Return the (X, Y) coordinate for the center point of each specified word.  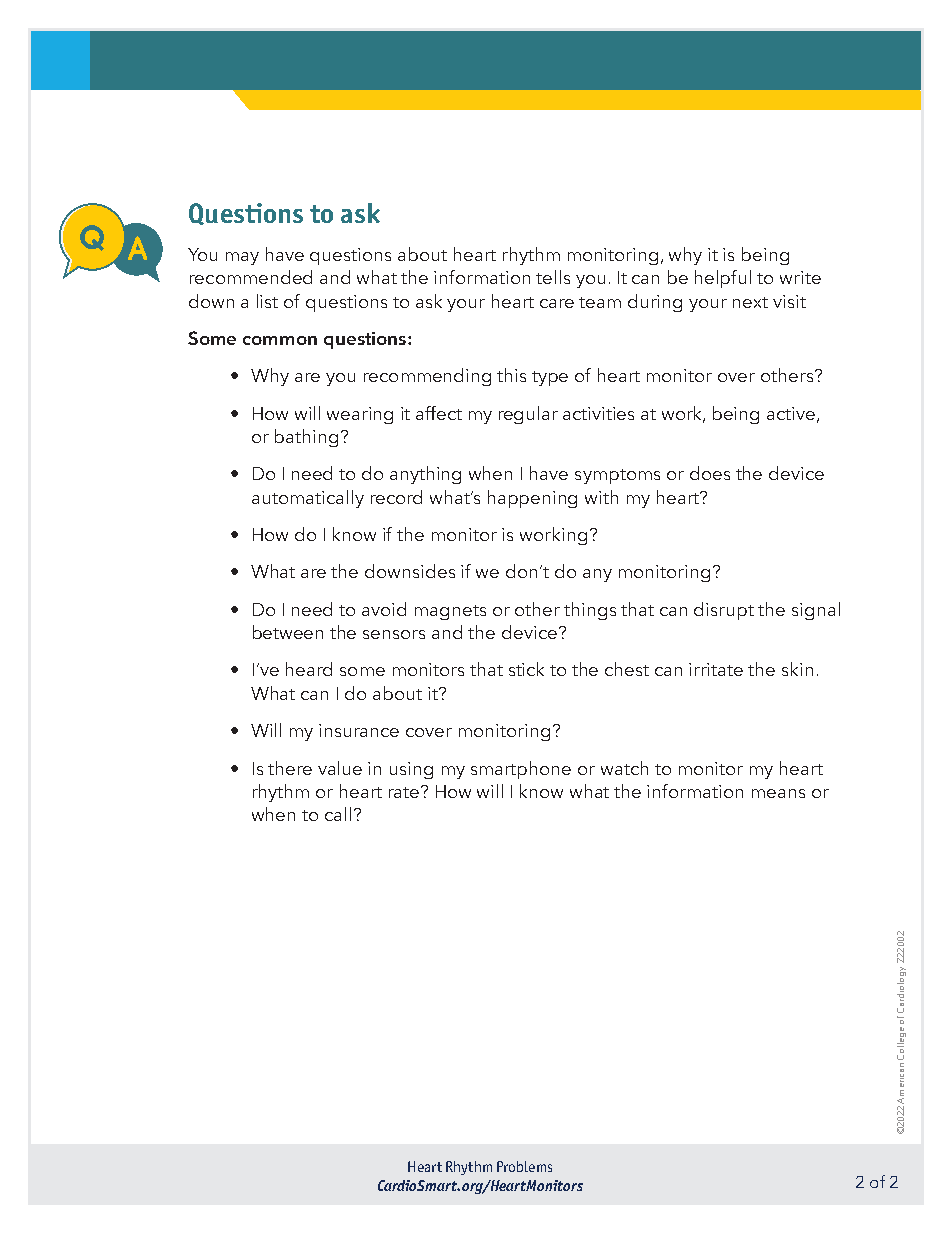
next (750, 302)
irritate (716, 669)
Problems (524, 1166)
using (411, 770)
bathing (306, 438)
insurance (359, 730)
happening (532, 499)
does (710, 473)
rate (405, 792)
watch (624, 768)
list (267, 301)
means (778, 793)
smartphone (521, 770)
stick (526, 669)
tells (553, 277)
